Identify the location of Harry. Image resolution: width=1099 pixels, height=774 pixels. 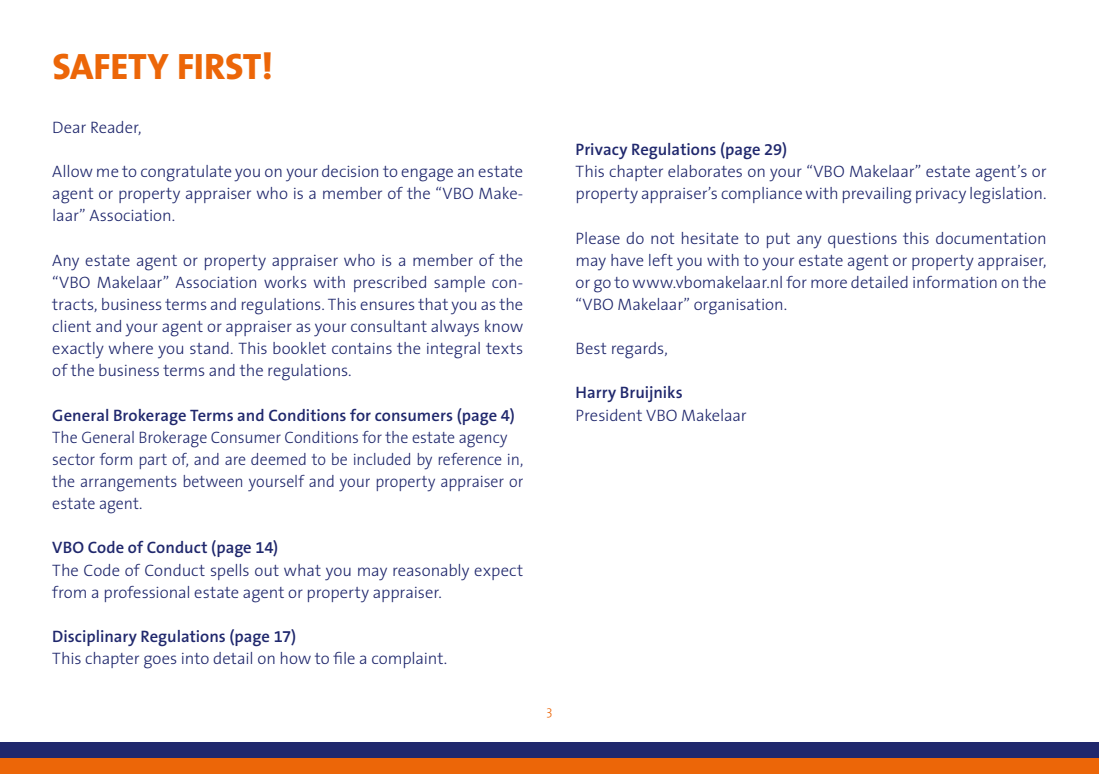
(596, 394).
